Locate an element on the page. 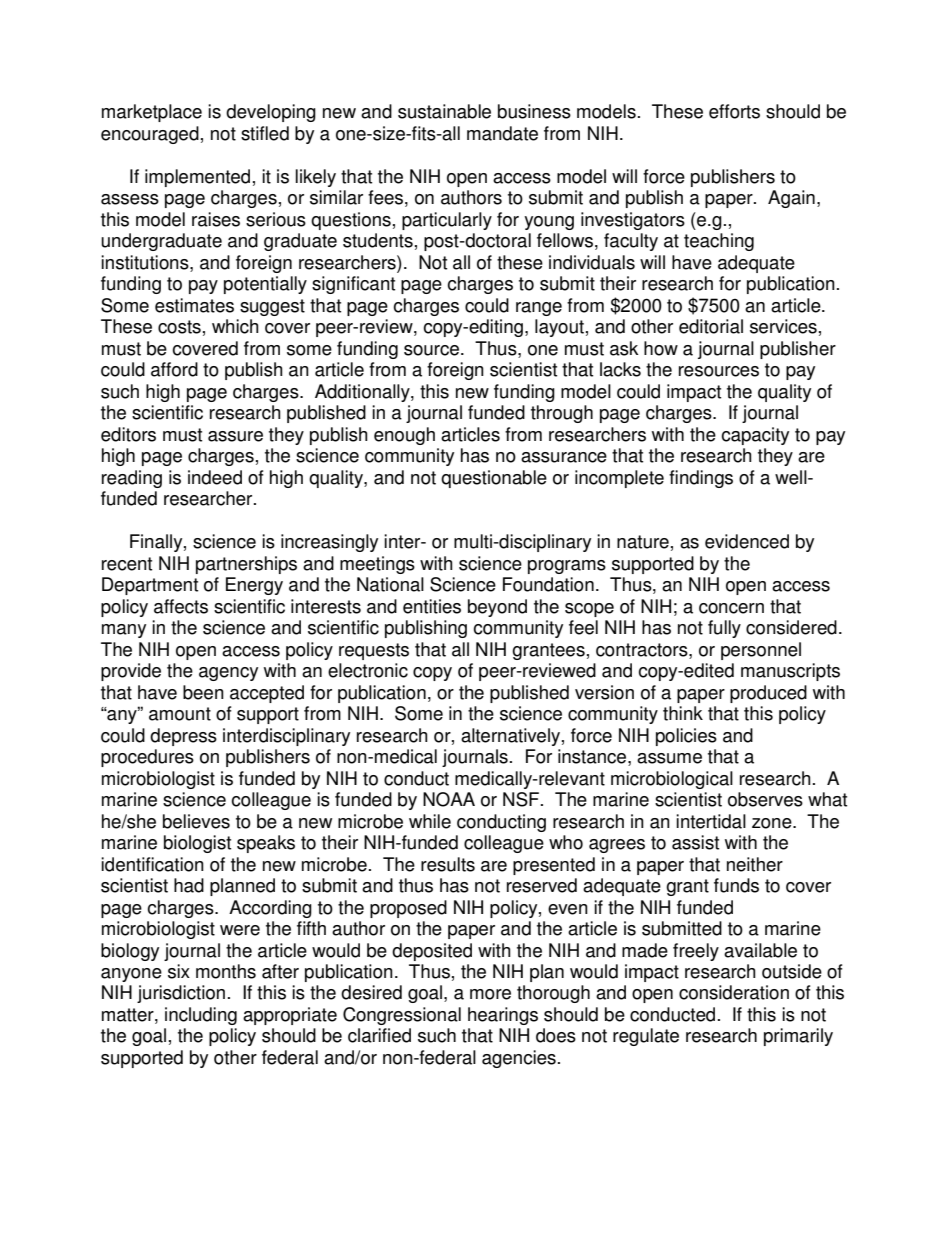 The image size is (952, 1233). beyond is located at coordinates (497, 608).
